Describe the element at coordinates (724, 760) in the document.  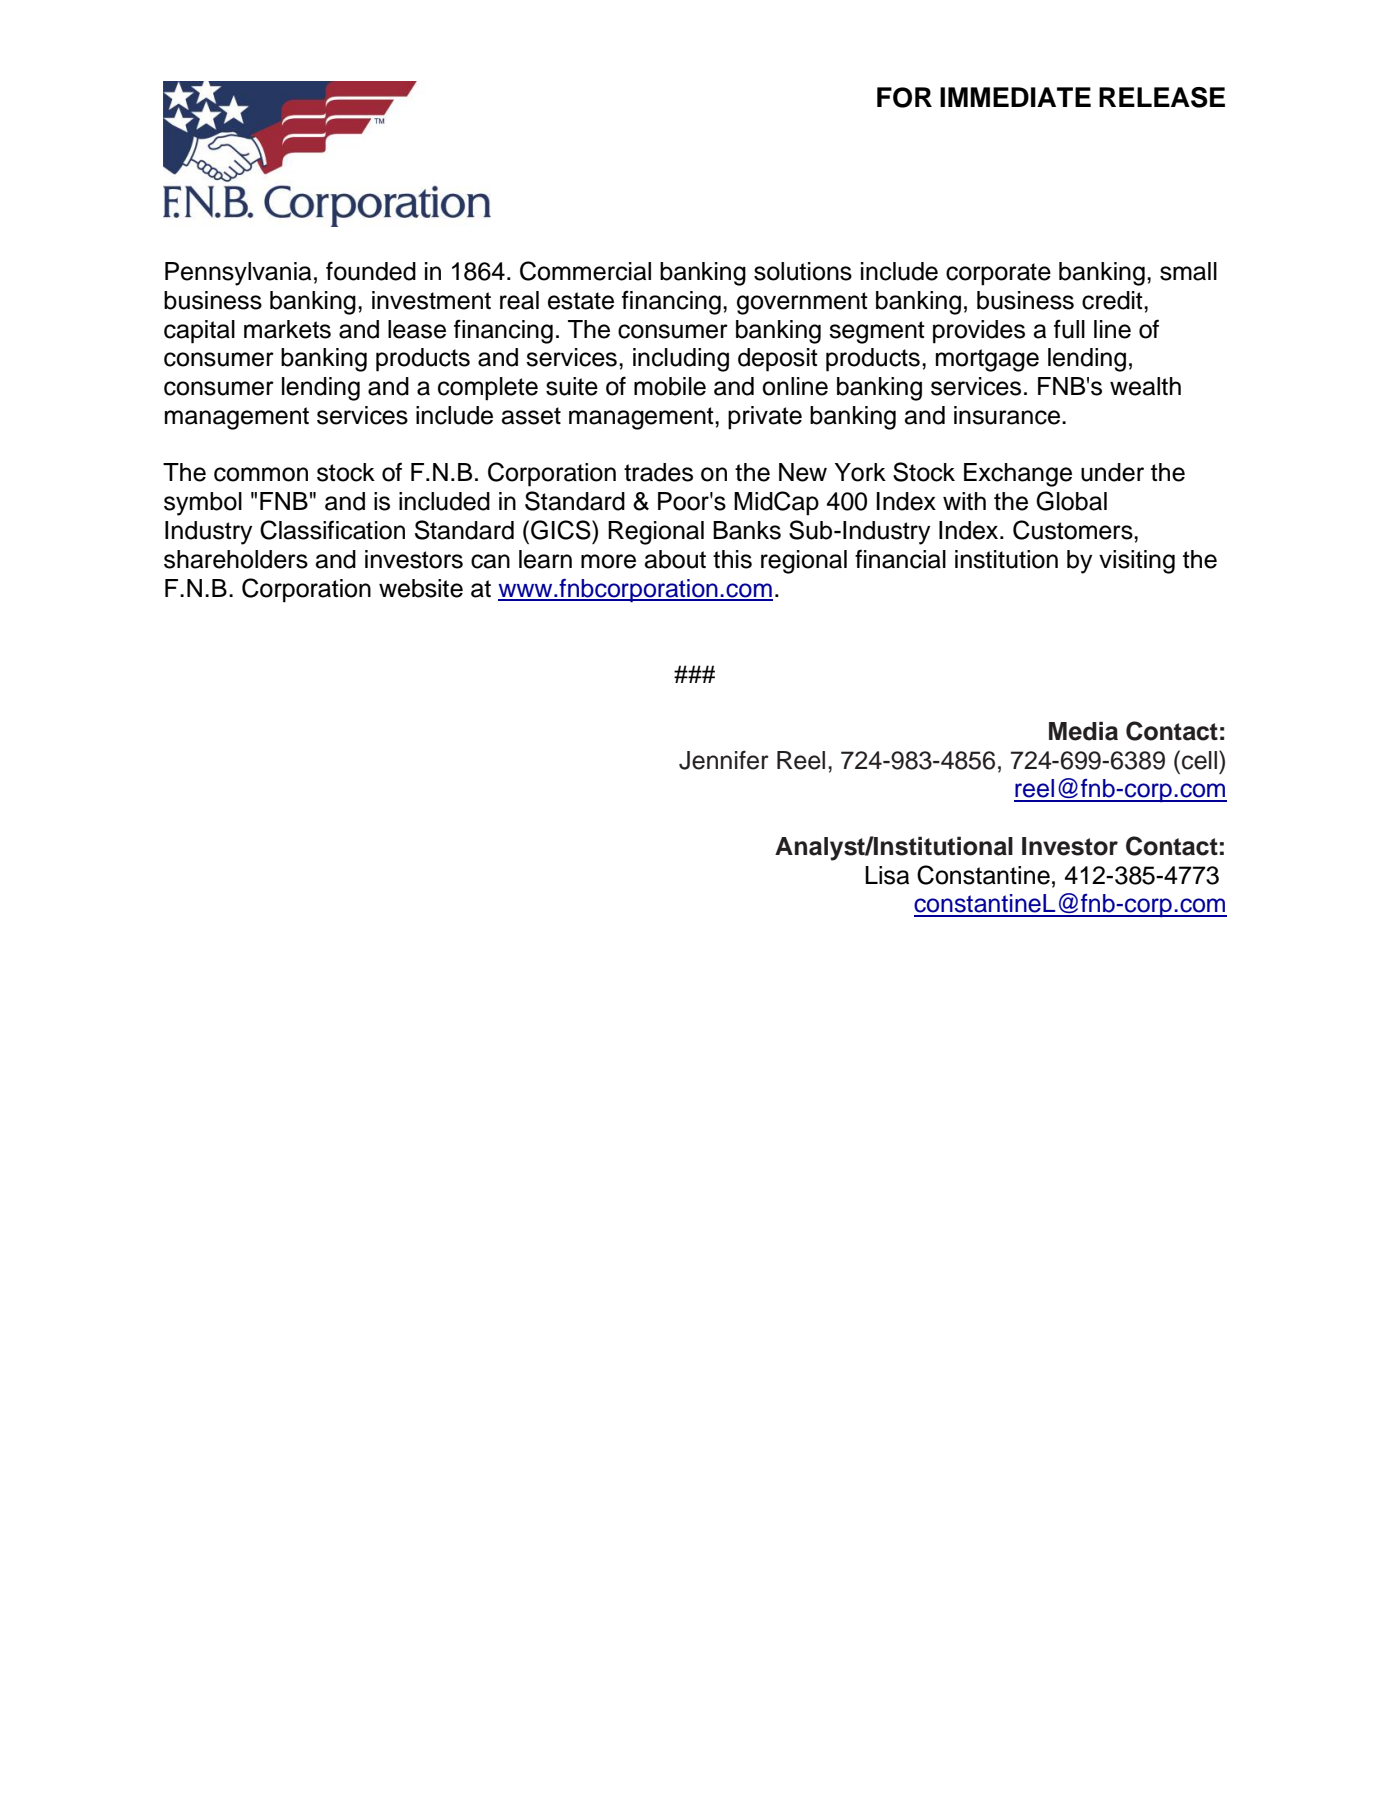
I see `Jennifer` at that location.
